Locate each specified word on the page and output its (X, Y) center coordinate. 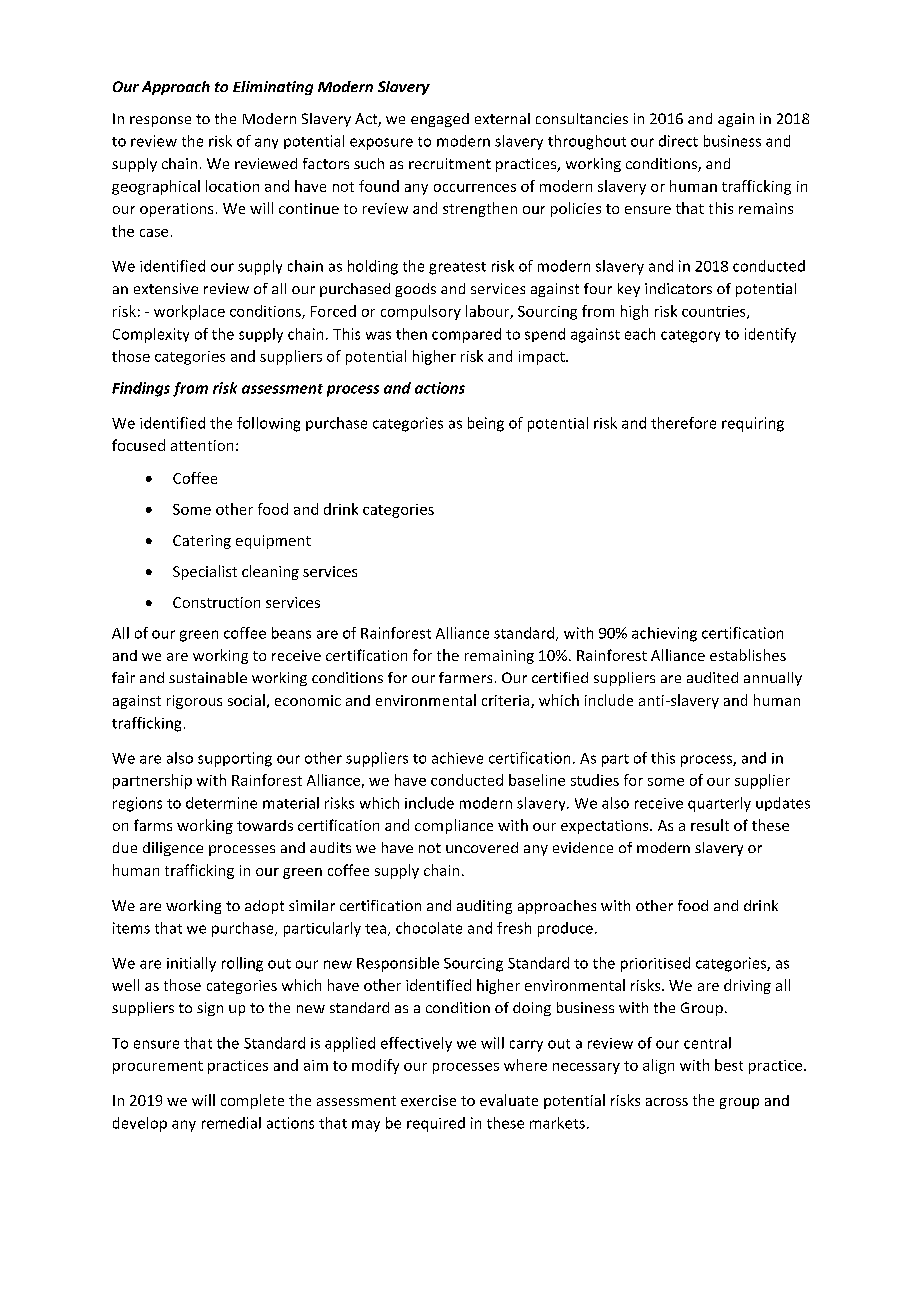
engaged (440, 120)
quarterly (719, 804)
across (667, 1102)
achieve (457, 758)
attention (202, 445)
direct (678, 141)
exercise (428, 1100)
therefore (683, 423)
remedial (231, 1123)
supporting (235, 759)
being (486, 424)
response (160, 121)
